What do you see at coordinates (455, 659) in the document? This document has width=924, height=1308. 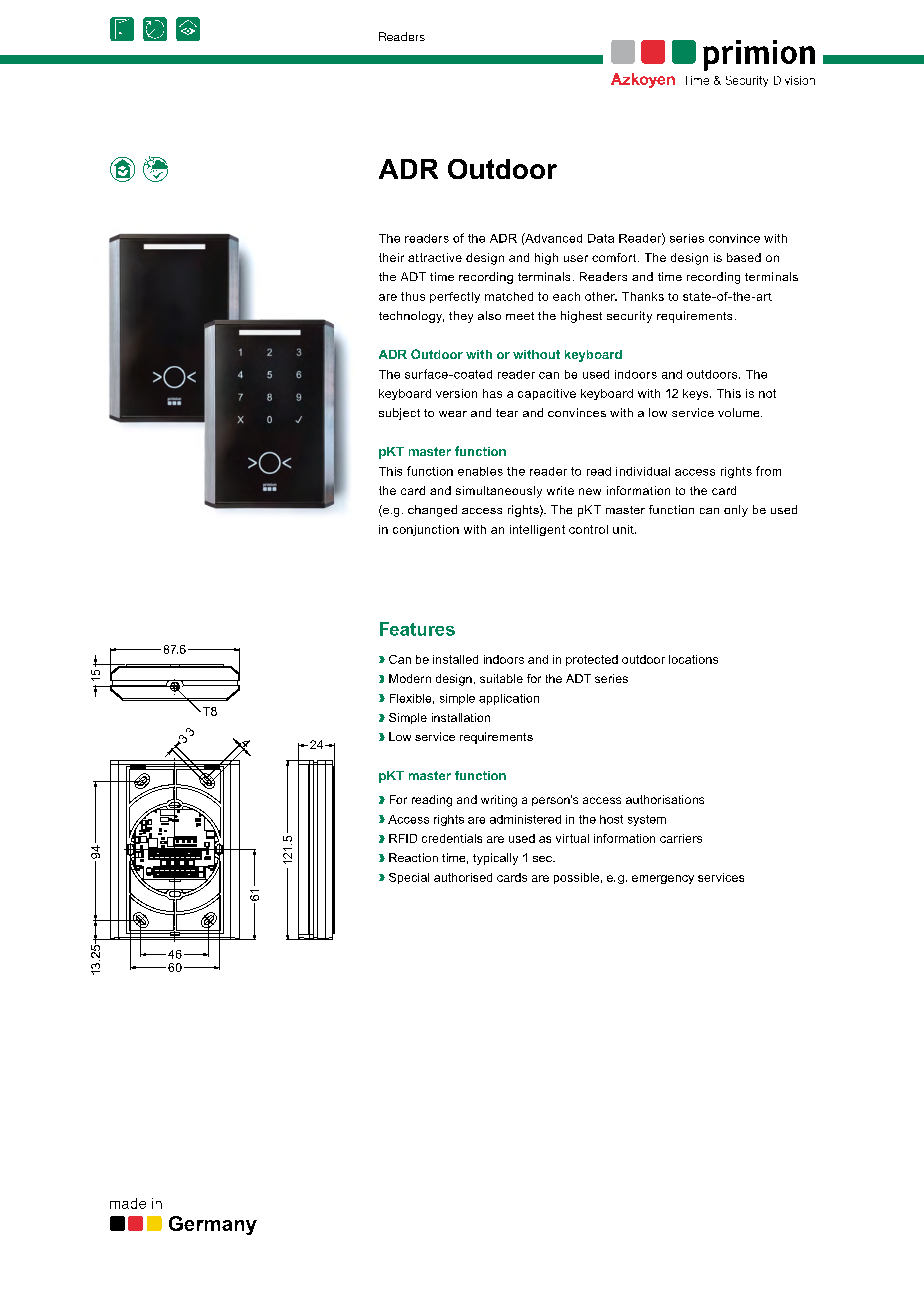 I see `installed` at bounding box center [455, 659].
